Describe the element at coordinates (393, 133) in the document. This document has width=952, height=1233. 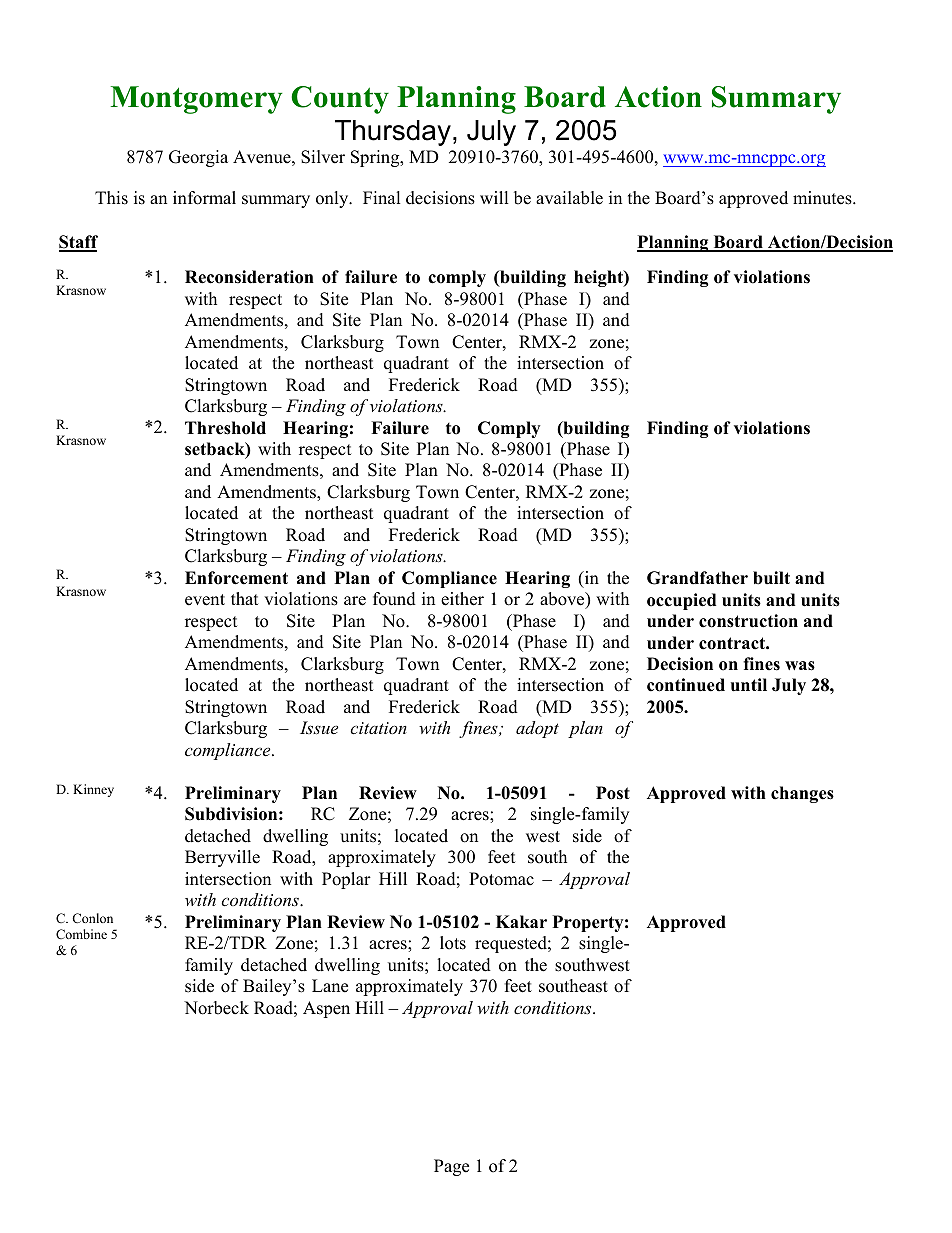
I see `Thursday` at that location.
